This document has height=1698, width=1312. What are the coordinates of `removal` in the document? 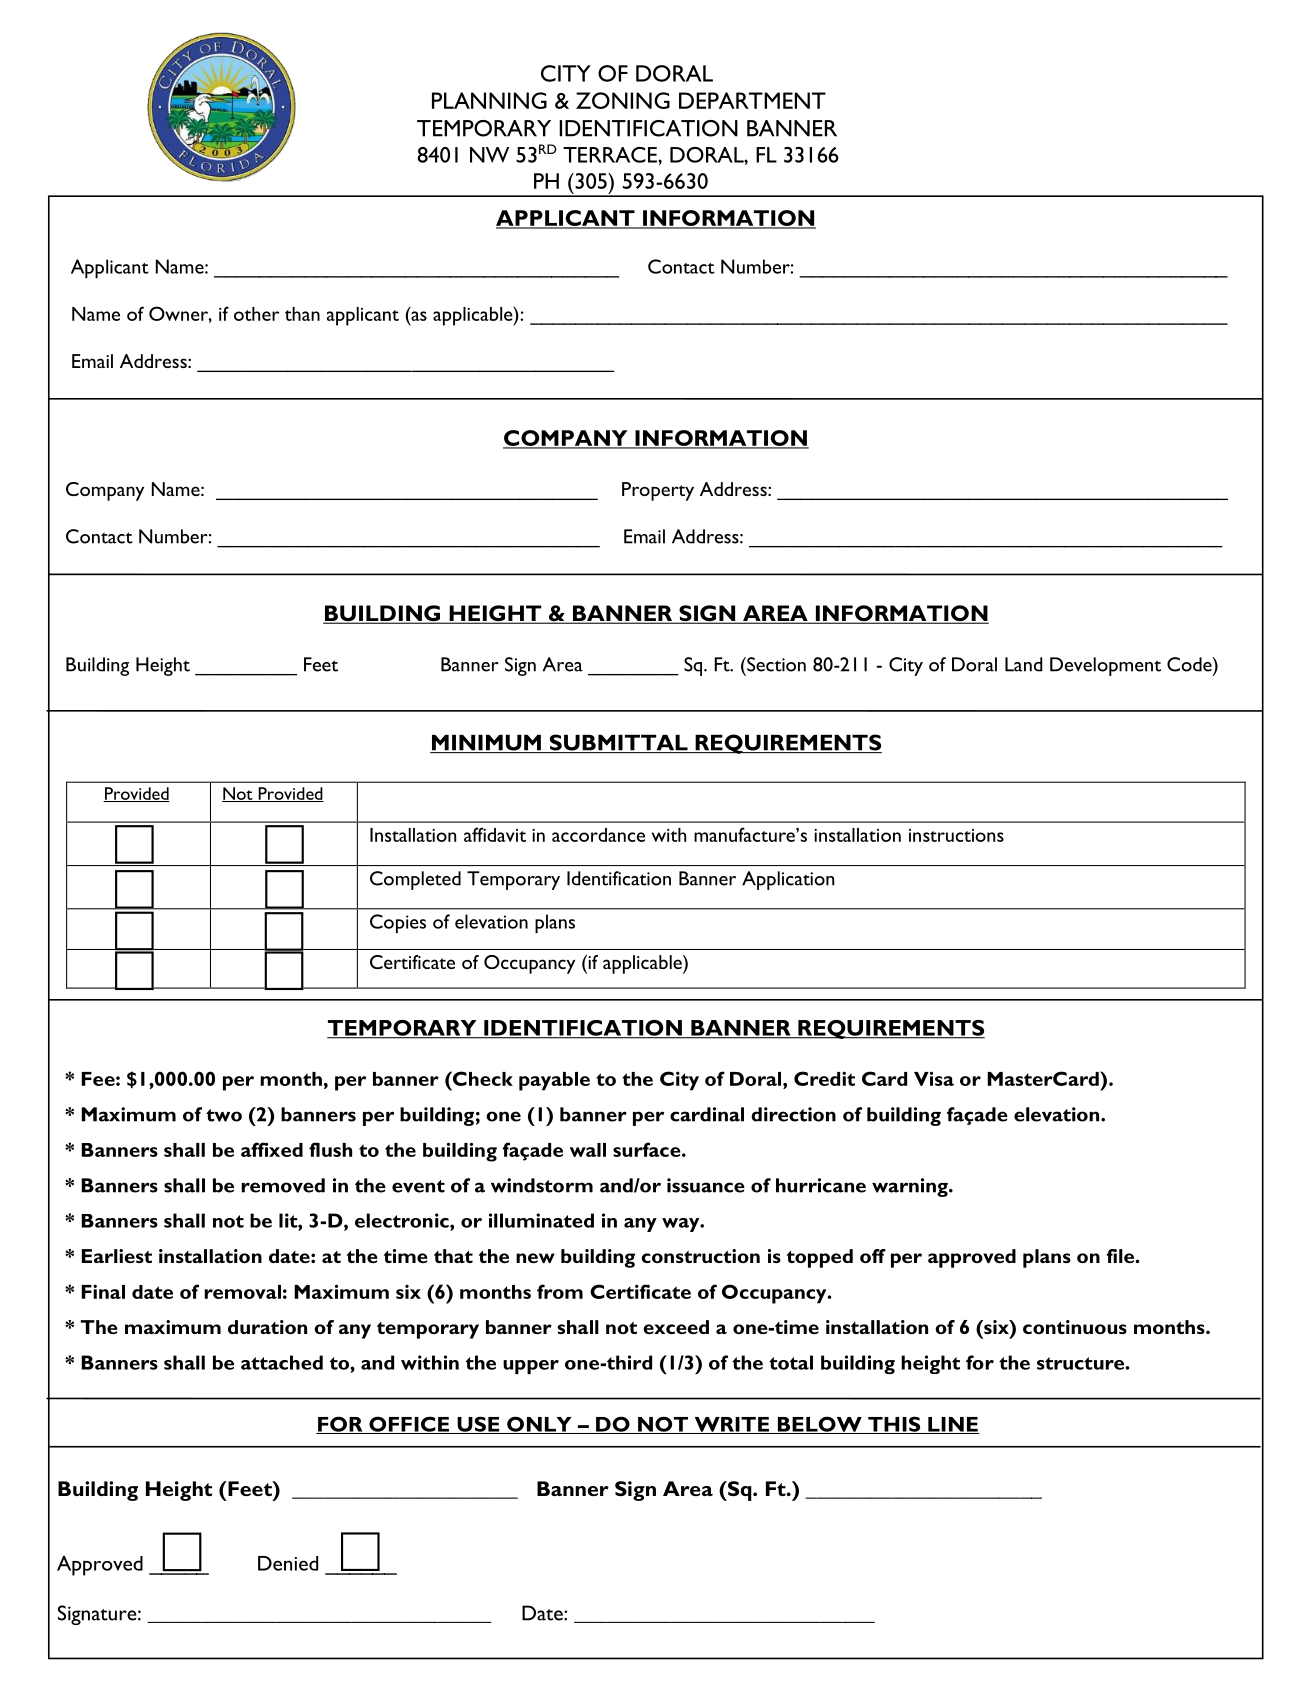 It's located at (242, 1292).
